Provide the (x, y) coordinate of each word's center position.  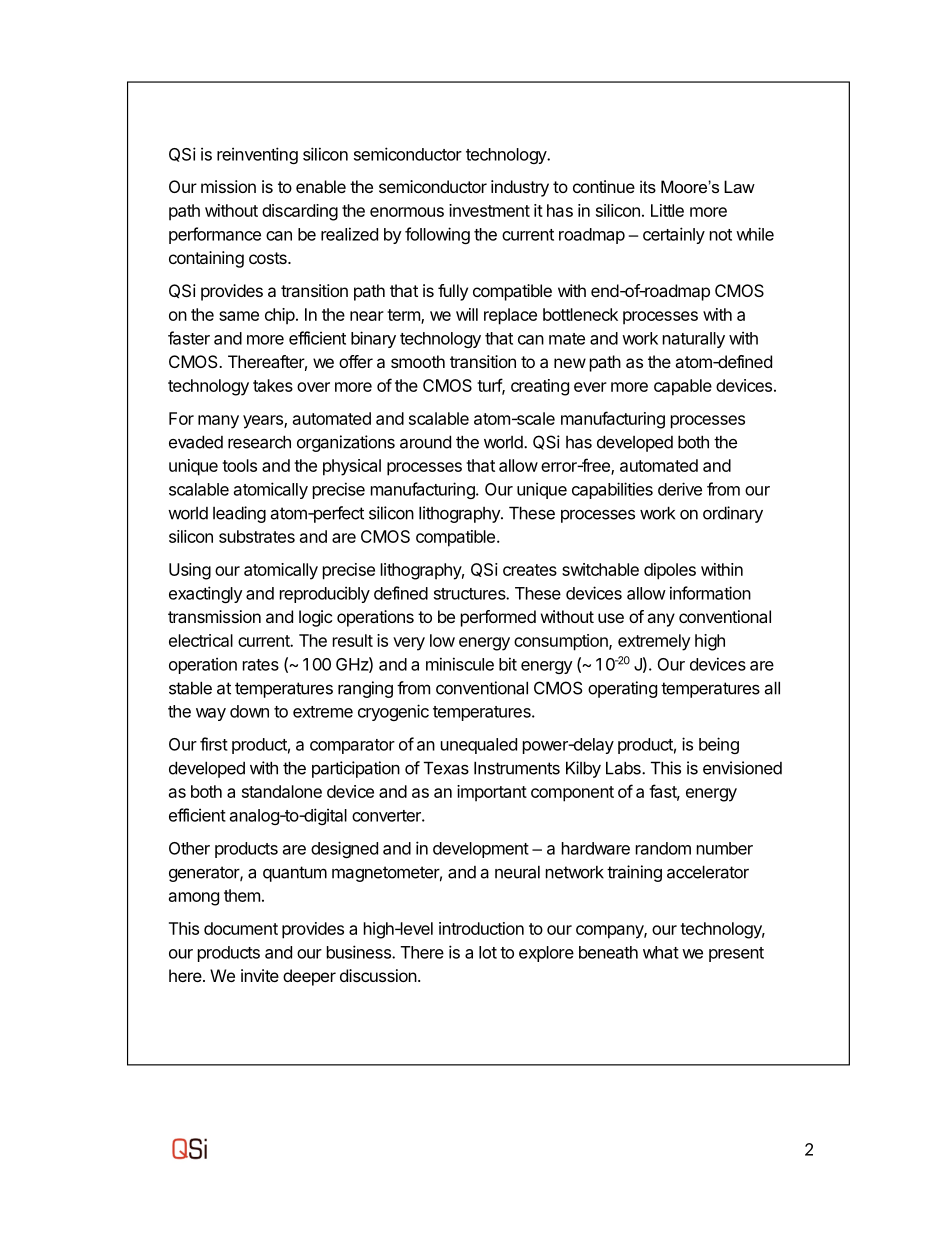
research (259, 442)
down (249, 711)
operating (622, 689)
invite (260, 975)
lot (488, 952)
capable (683, 387)
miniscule (460, 664)
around (425, 442)
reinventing (257, 155)
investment (489, 210)
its (648, 186)
